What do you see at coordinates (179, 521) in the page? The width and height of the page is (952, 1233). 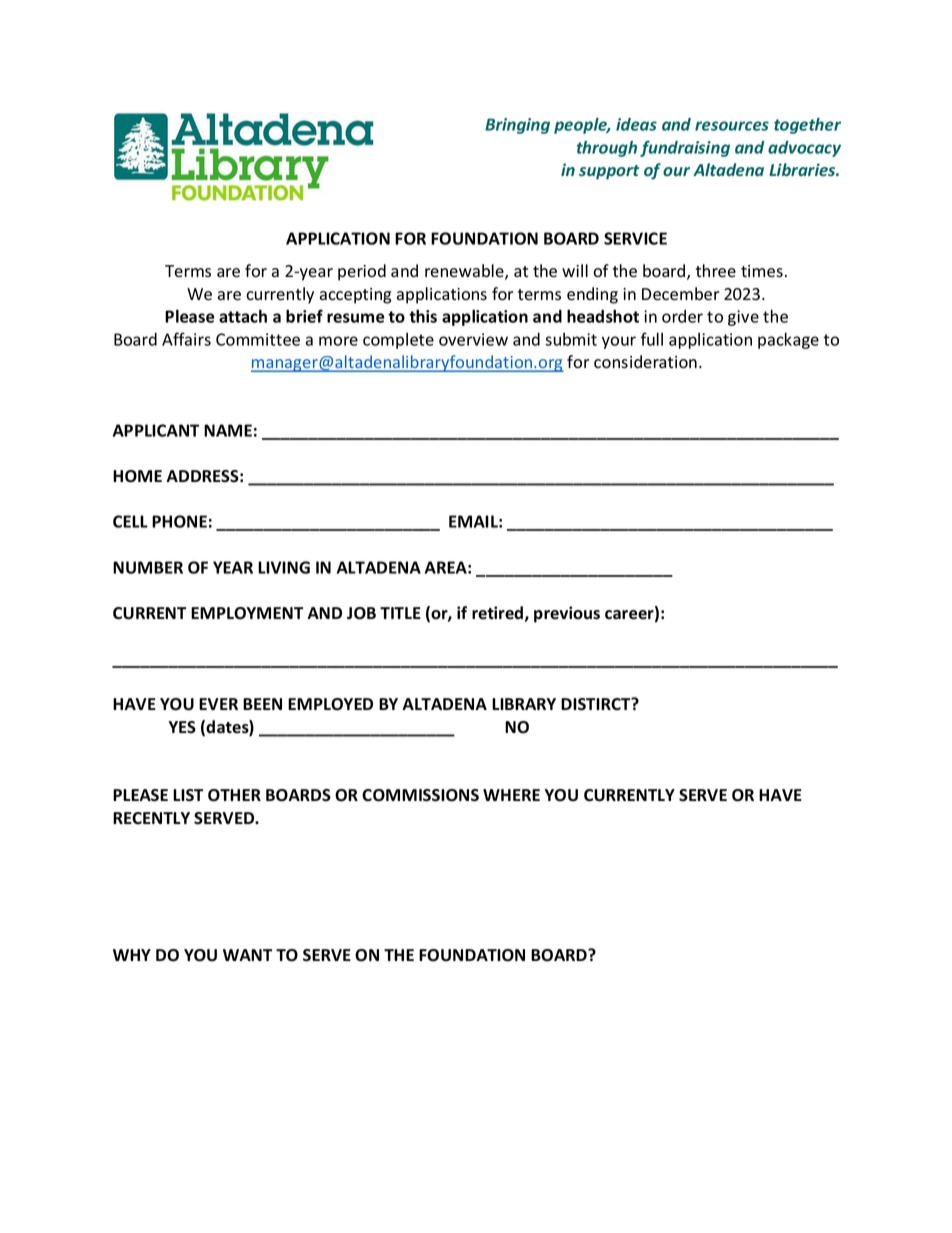 I see `PHONE` at bounding box center [179, 521].
